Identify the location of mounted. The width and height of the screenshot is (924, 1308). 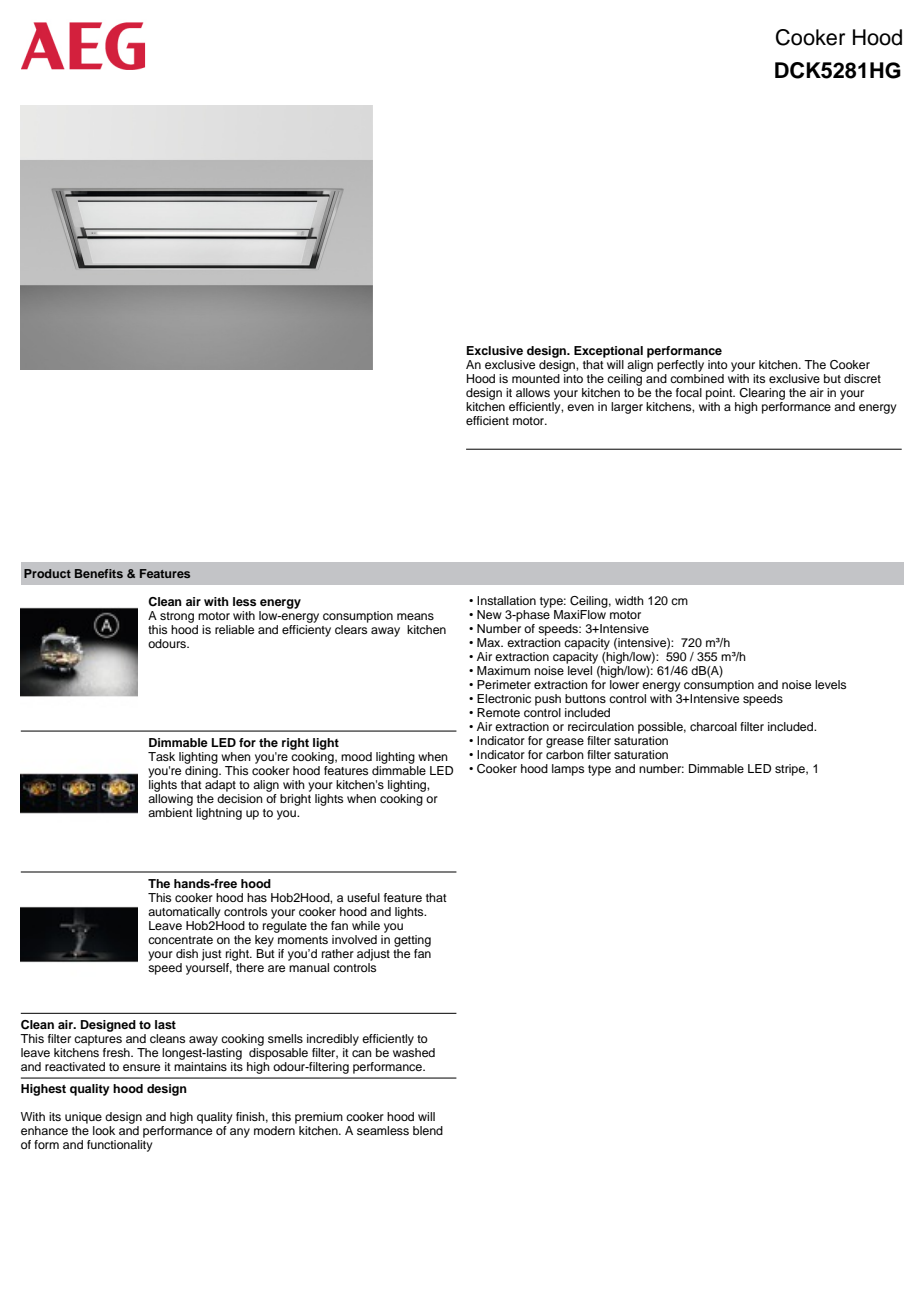
(536, 378).
